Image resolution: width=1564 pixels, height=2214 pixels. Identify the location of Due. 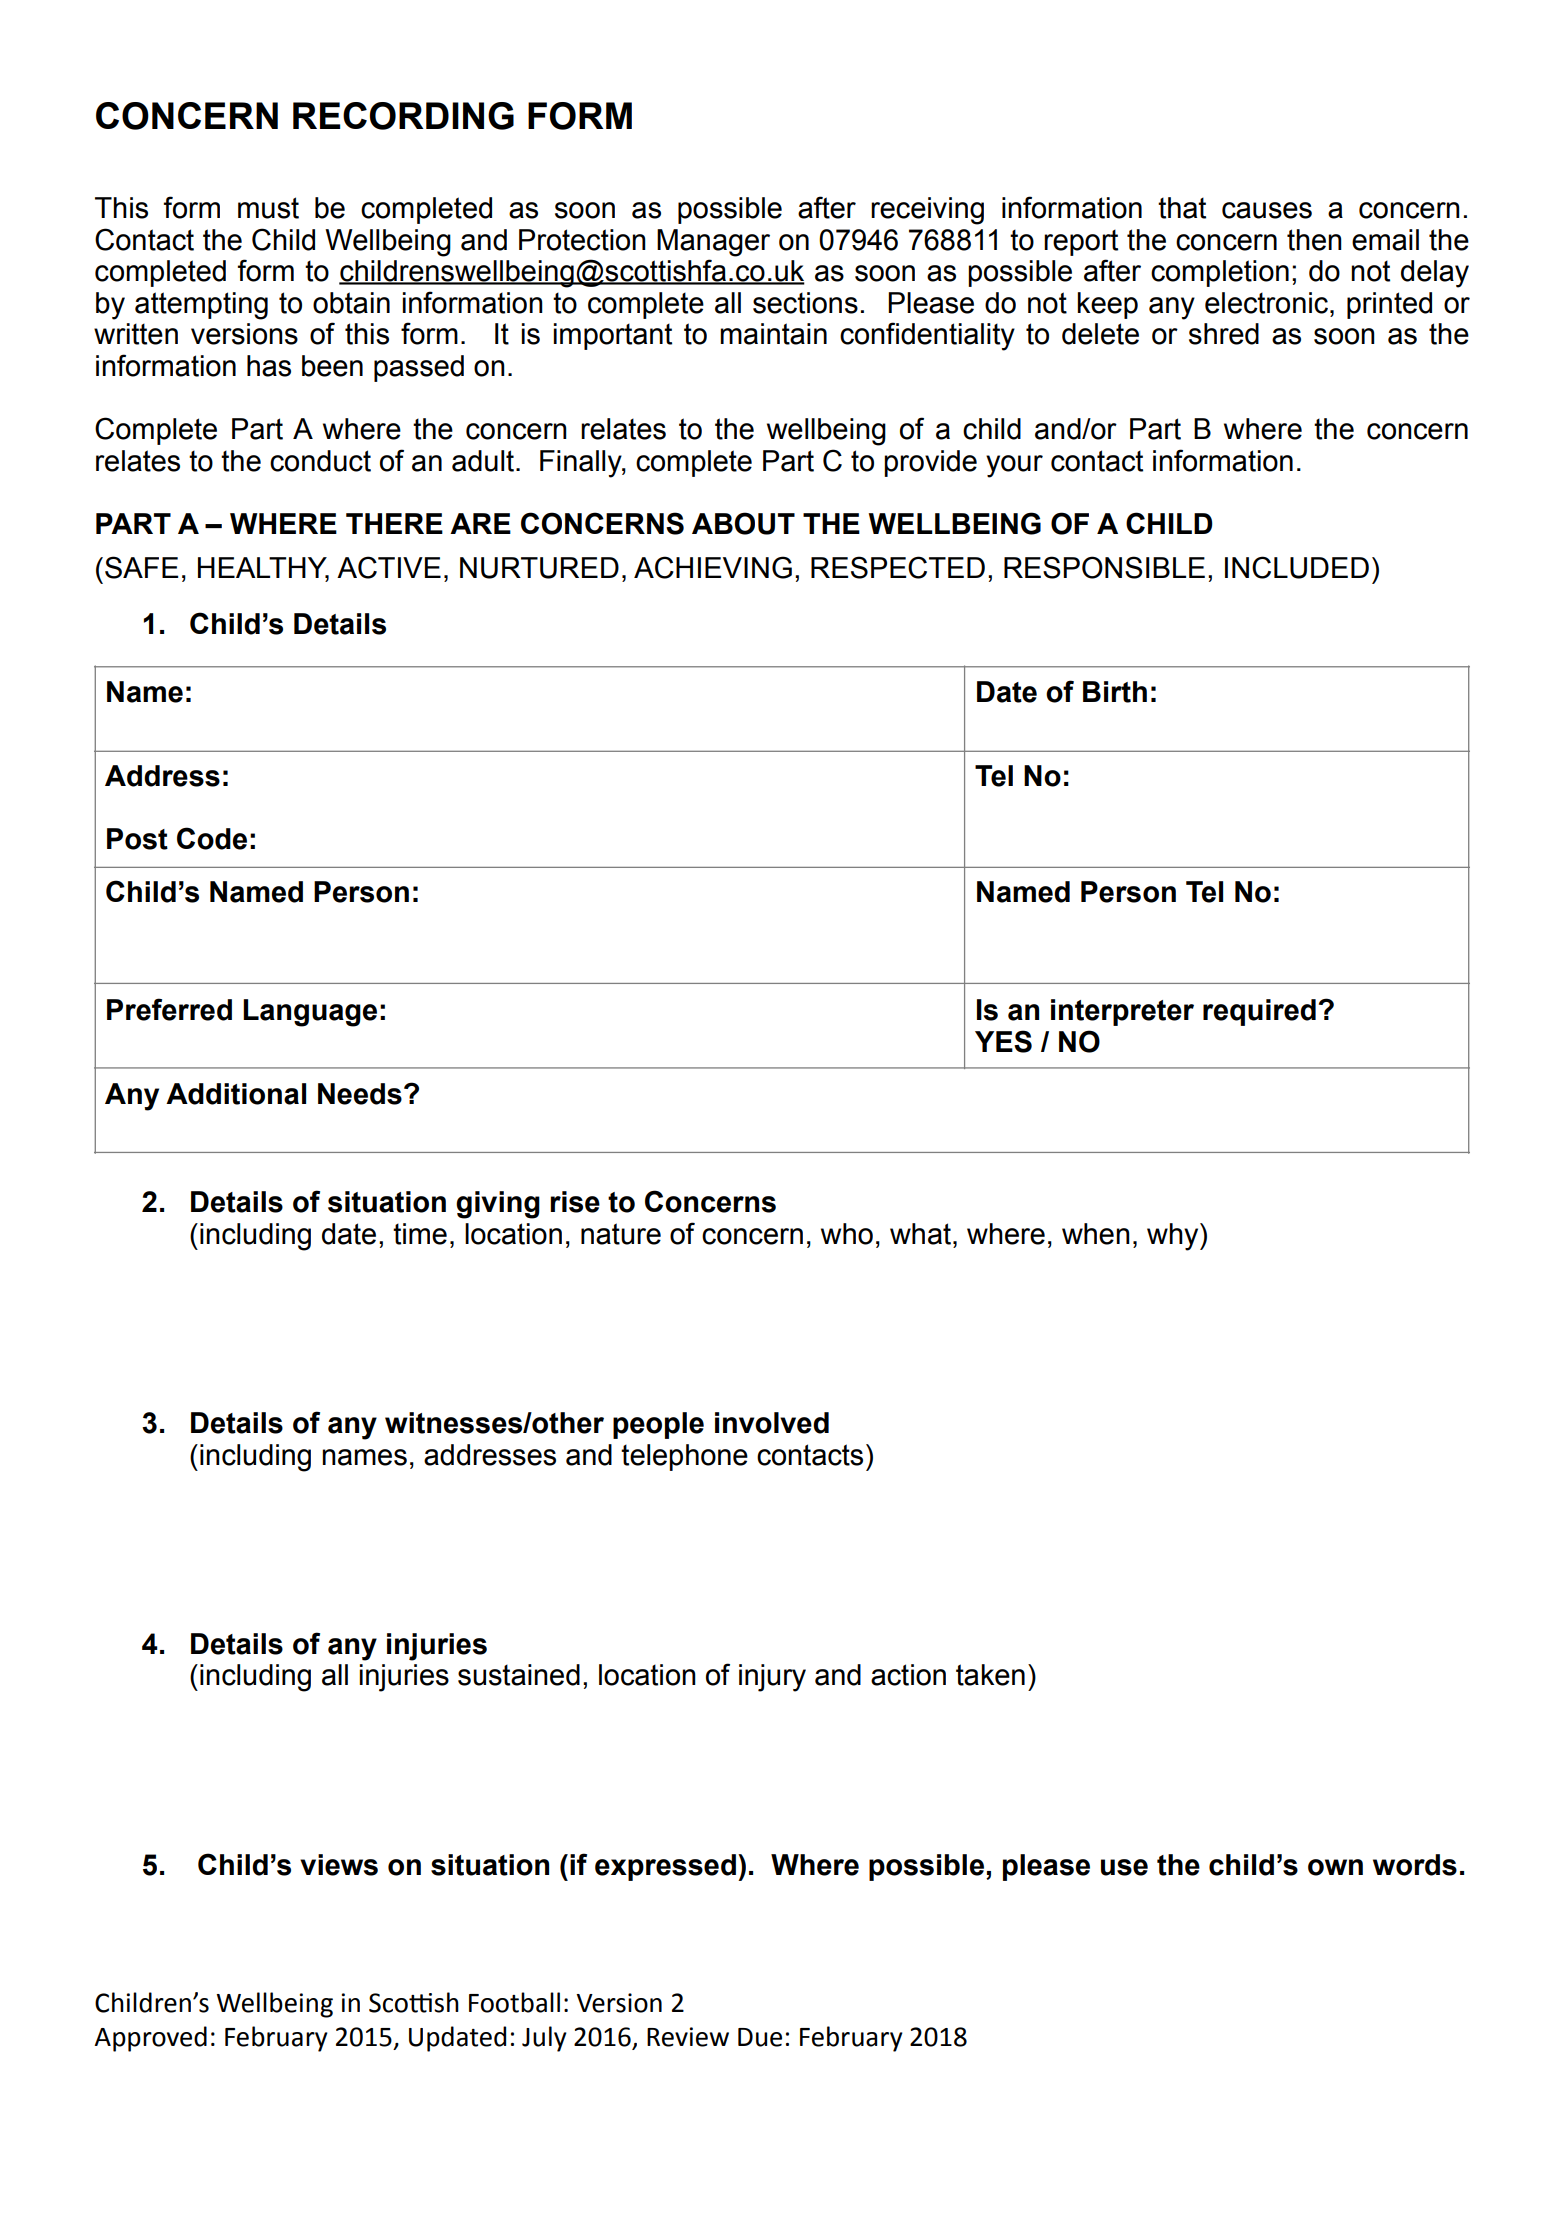
(760, 2037).
